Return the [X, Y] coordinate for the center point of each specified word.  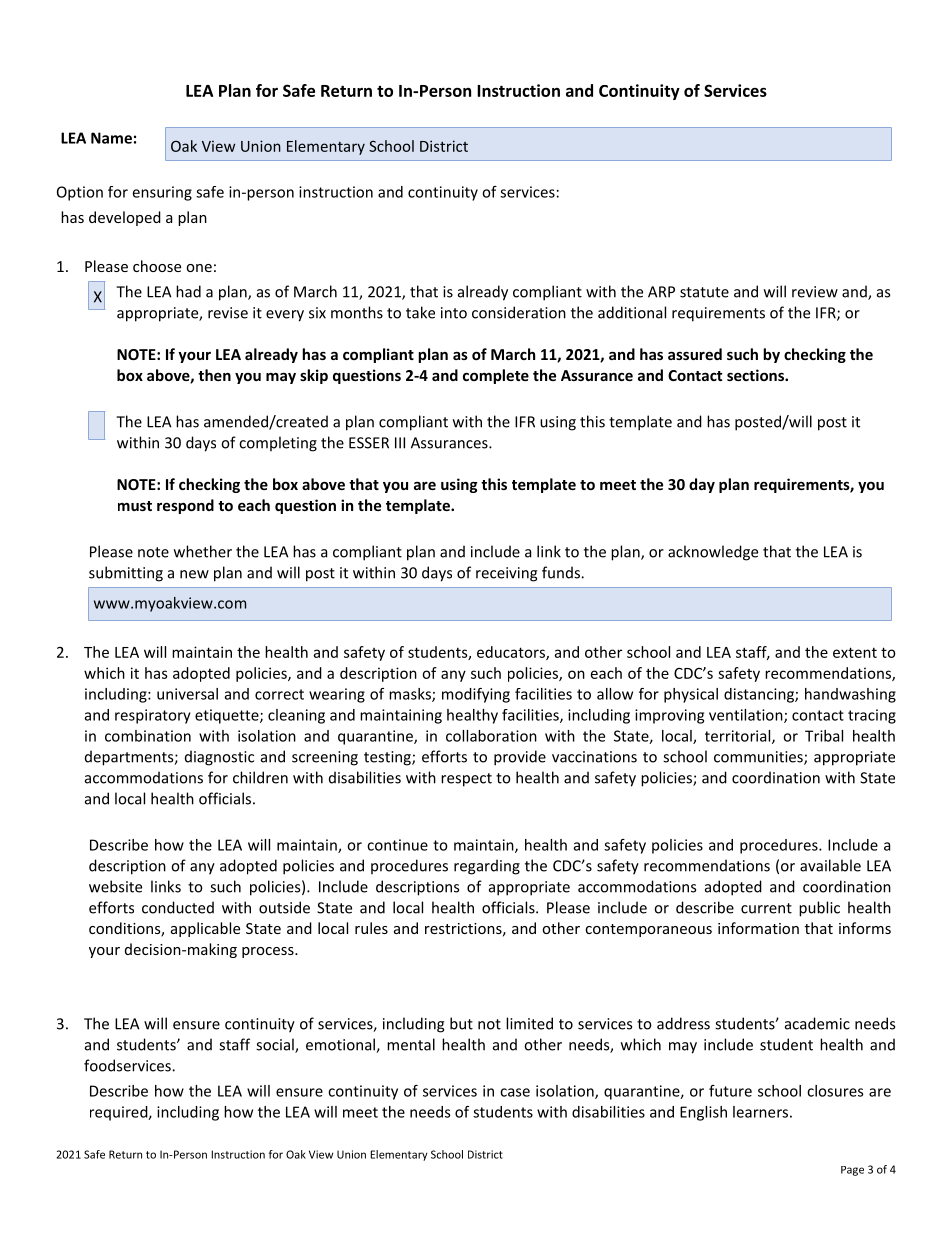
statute [704, 292]
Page [852, 1171]
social [276, 1045]
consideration [519, 312]
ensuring [162, 193]
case [515, 1092]
